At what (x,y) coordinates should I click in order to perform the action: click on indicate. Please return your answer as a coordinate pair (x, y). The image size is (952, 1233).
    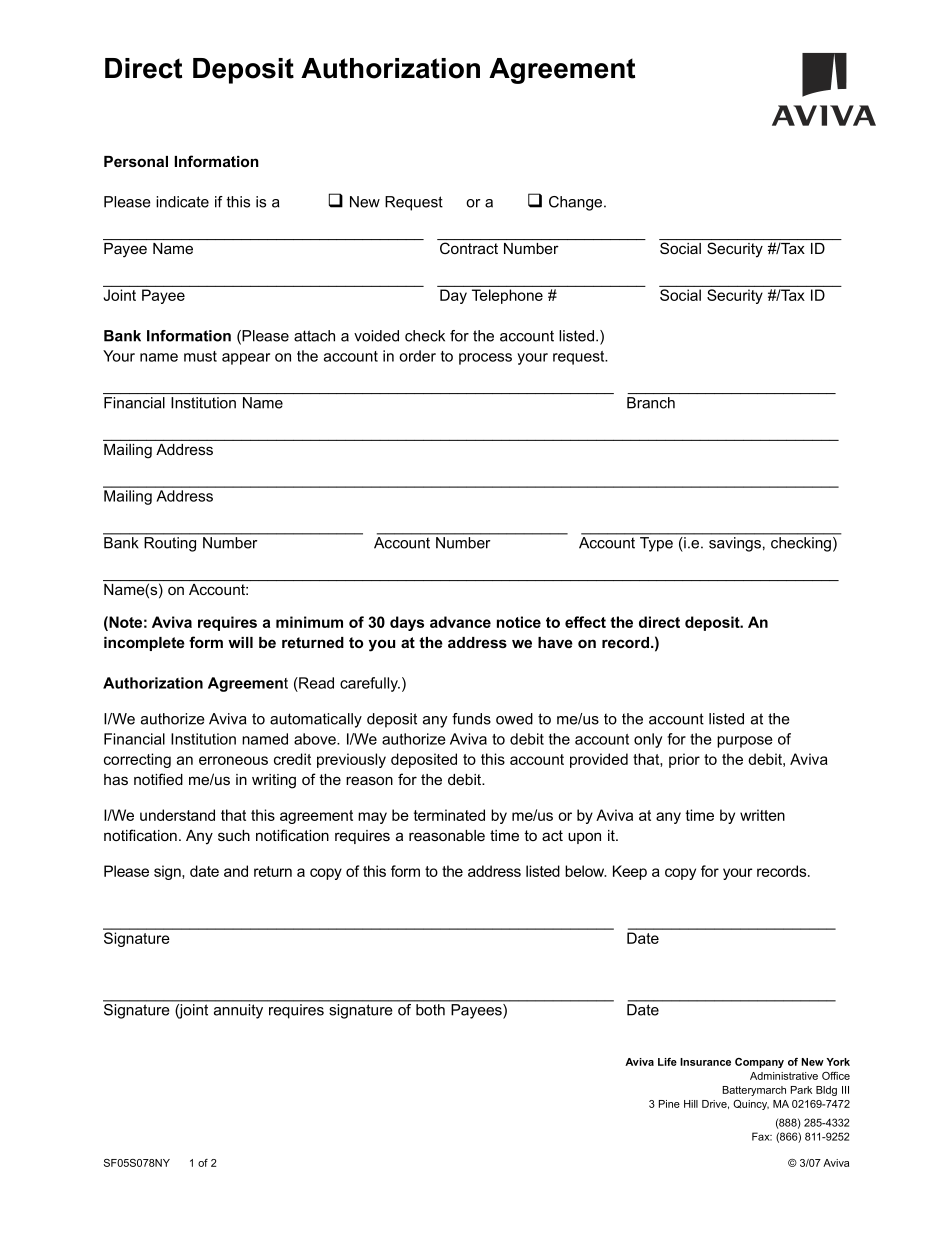
    Looking at the image, I should click on (182, 202).
